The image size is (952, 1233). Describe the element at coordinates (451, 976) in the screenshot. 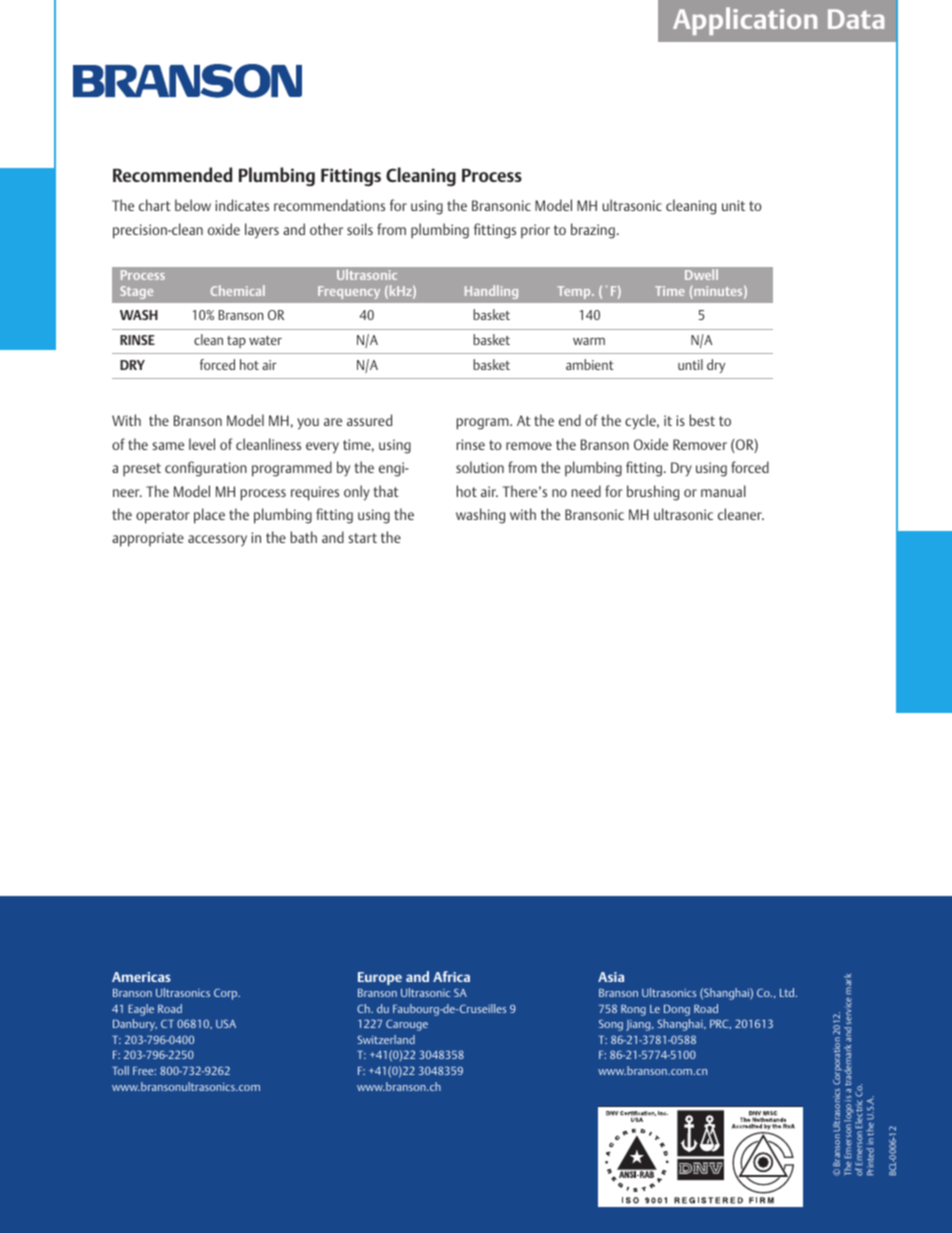

I see `Africa` at that location.
